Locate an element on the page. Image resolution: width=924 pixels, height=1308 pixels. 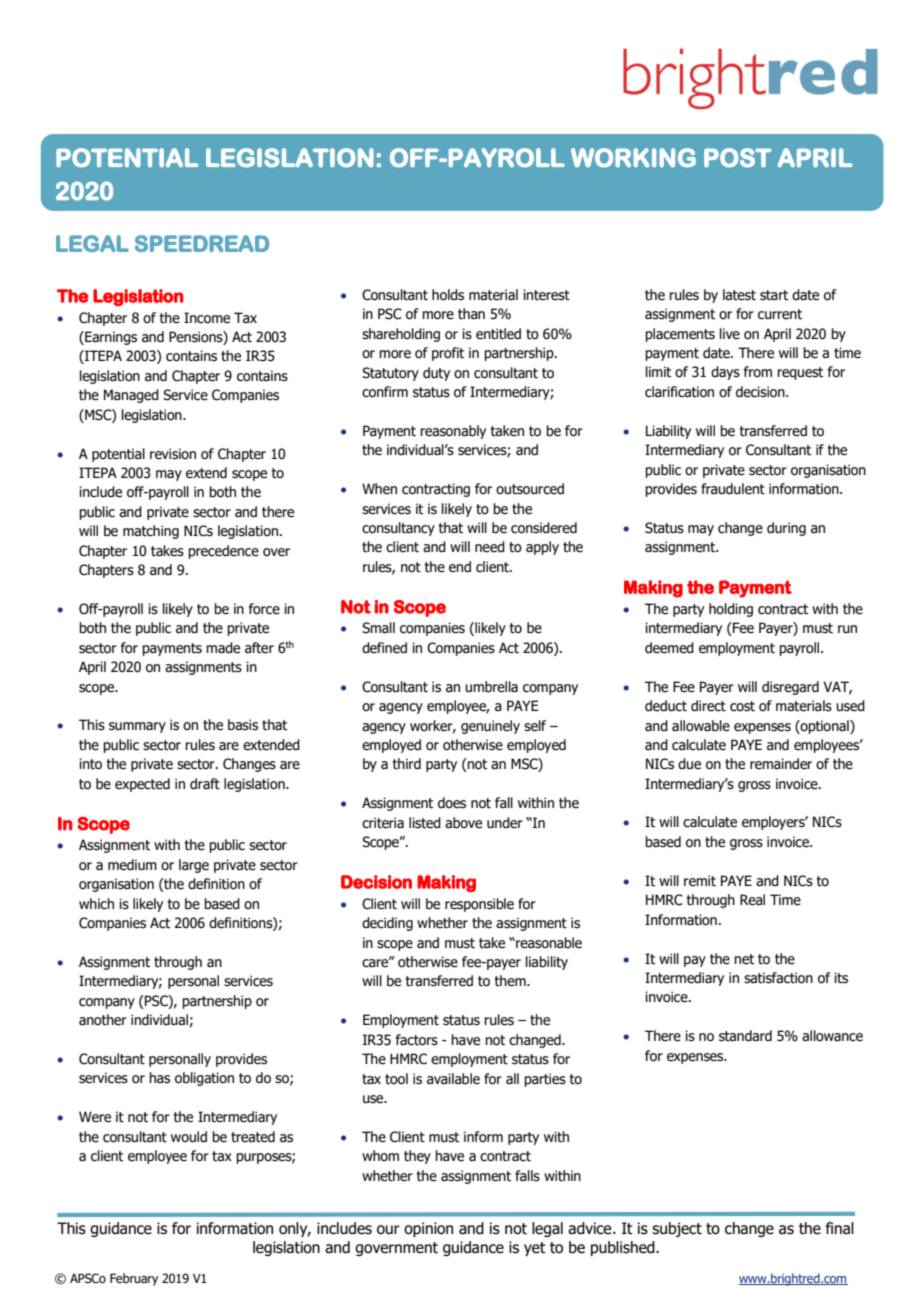
remainder is located at coordinates (781, 764).
